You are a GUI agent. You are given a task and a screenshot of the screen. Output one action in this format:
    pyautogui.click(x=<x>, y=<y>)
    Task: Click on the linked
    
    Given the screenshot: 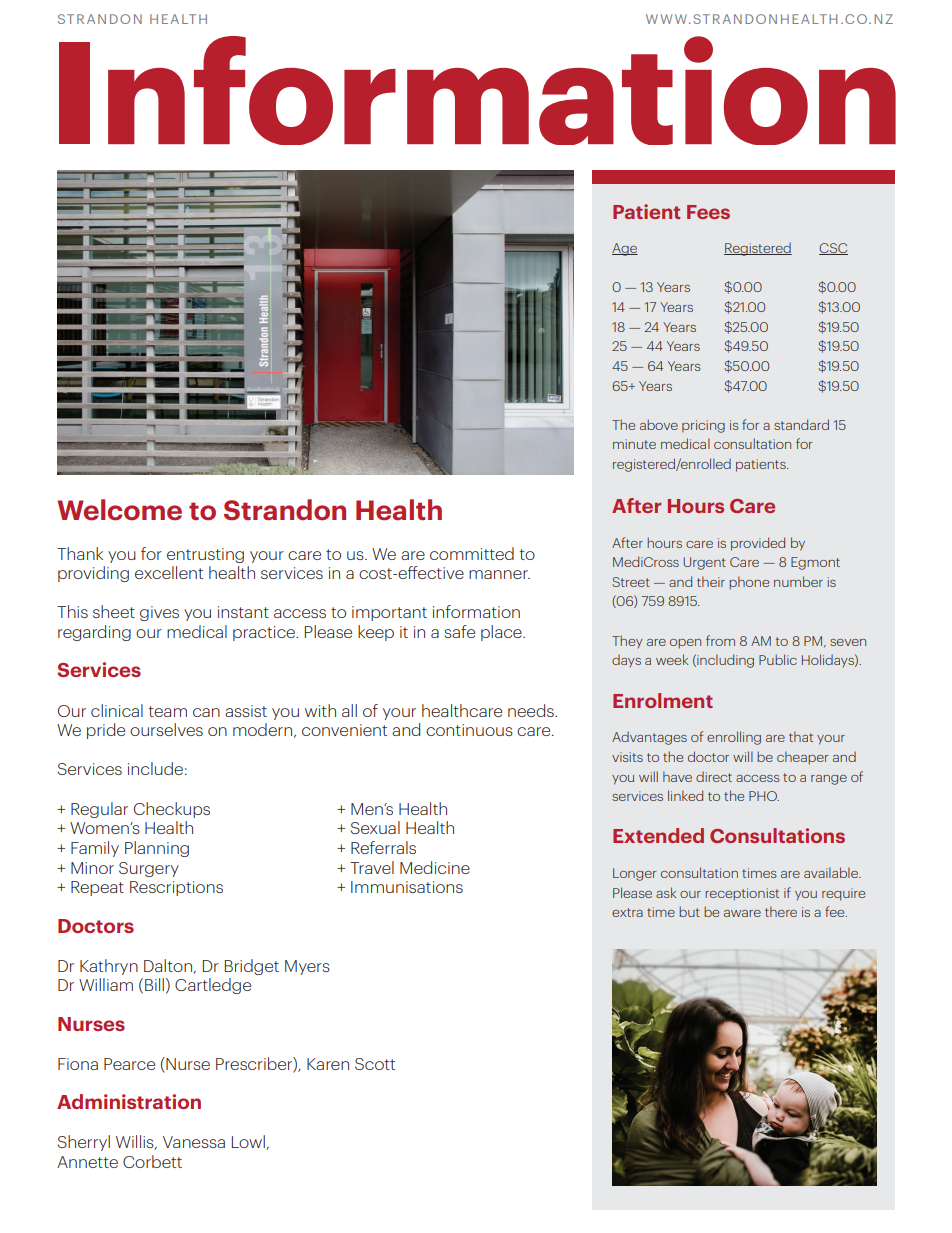 What is the action you would take?
    pyautogui.click(x=685, y=795)
